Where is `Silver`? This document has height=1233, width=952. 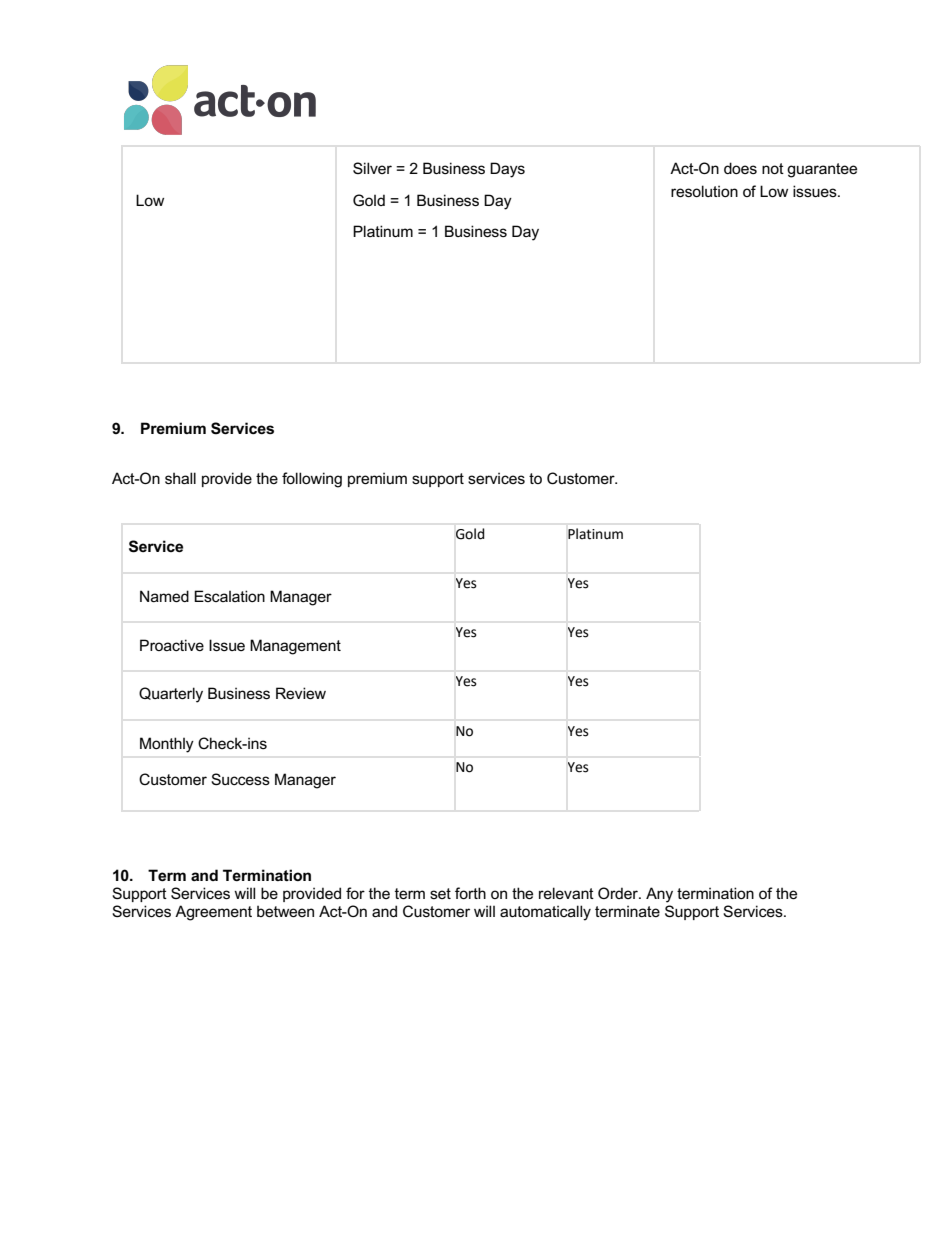
Silver is located at coordinates (372, 168).
